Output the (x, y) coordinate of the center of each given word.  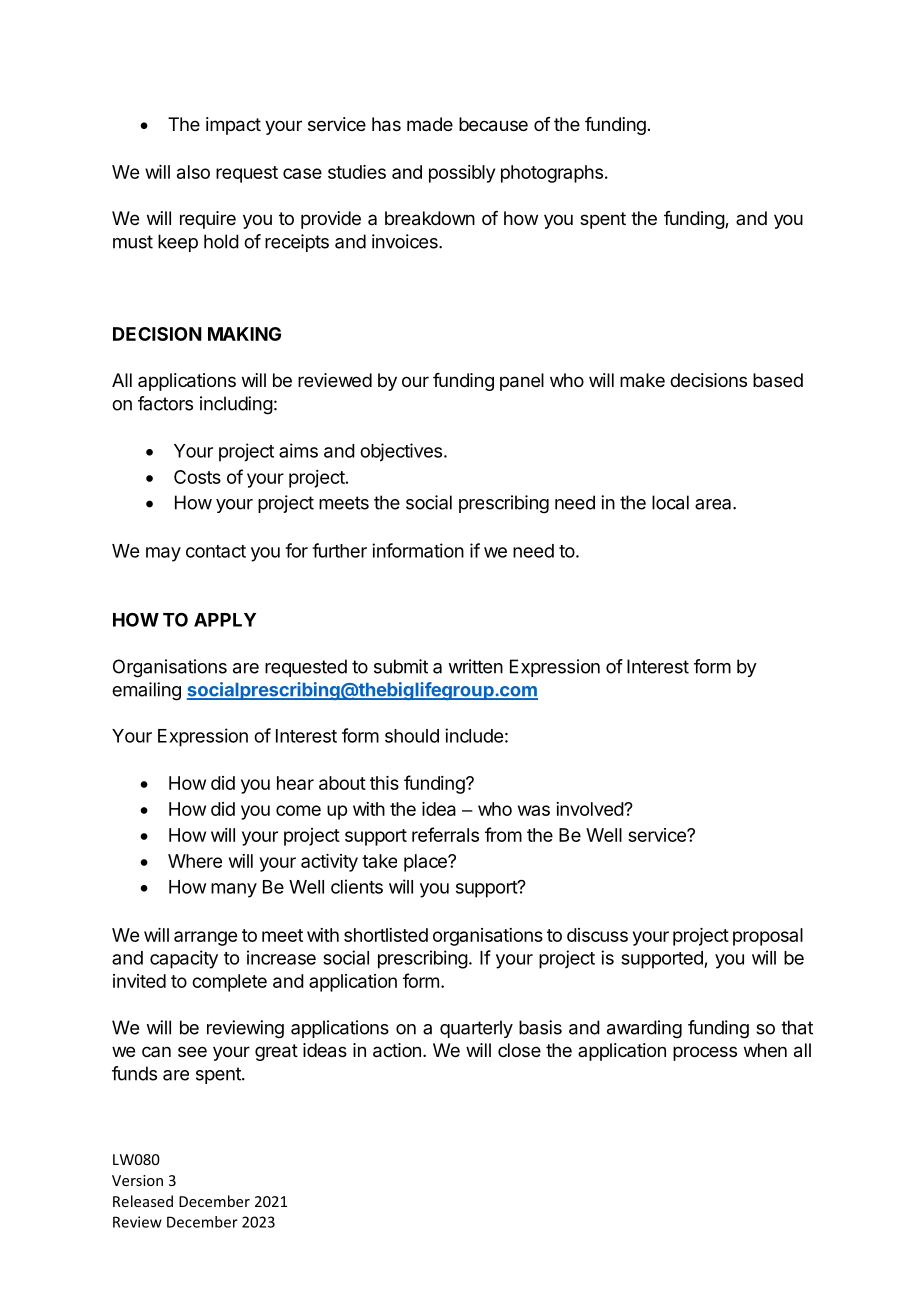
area (714, 504)
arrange (205, 938)
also (193, 172)
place (426, 863)
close (519, 1050)
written (475, 666)
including (236, 405)
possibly (462, 174)
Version (137, 1180)
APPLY (225, 620)
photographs (552, 174)
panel (522, 382)
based (778, 380)
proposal (768, 937)
